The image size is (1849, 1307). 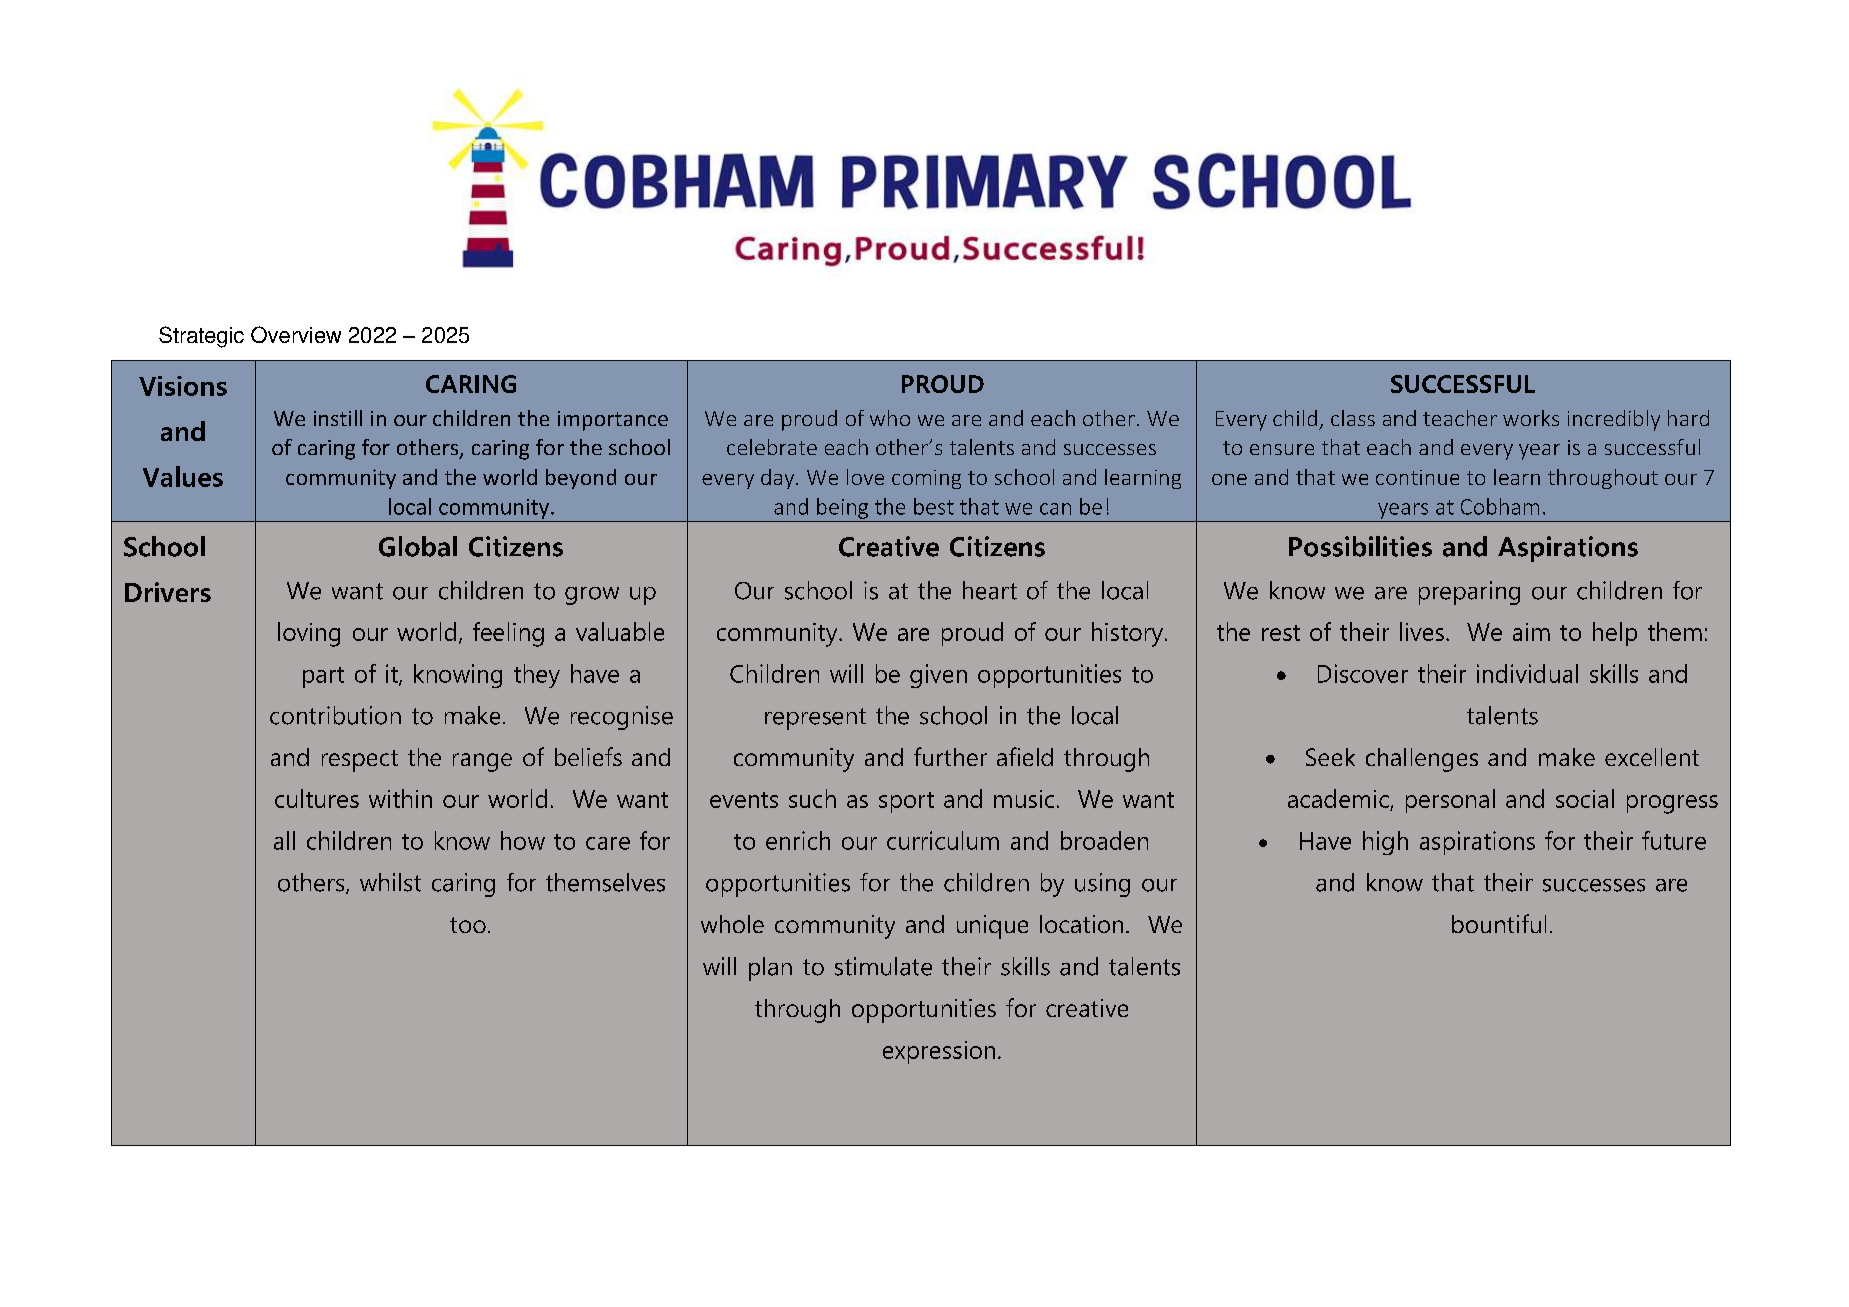 I want to click on cultures, so click(x=317, y=798).
